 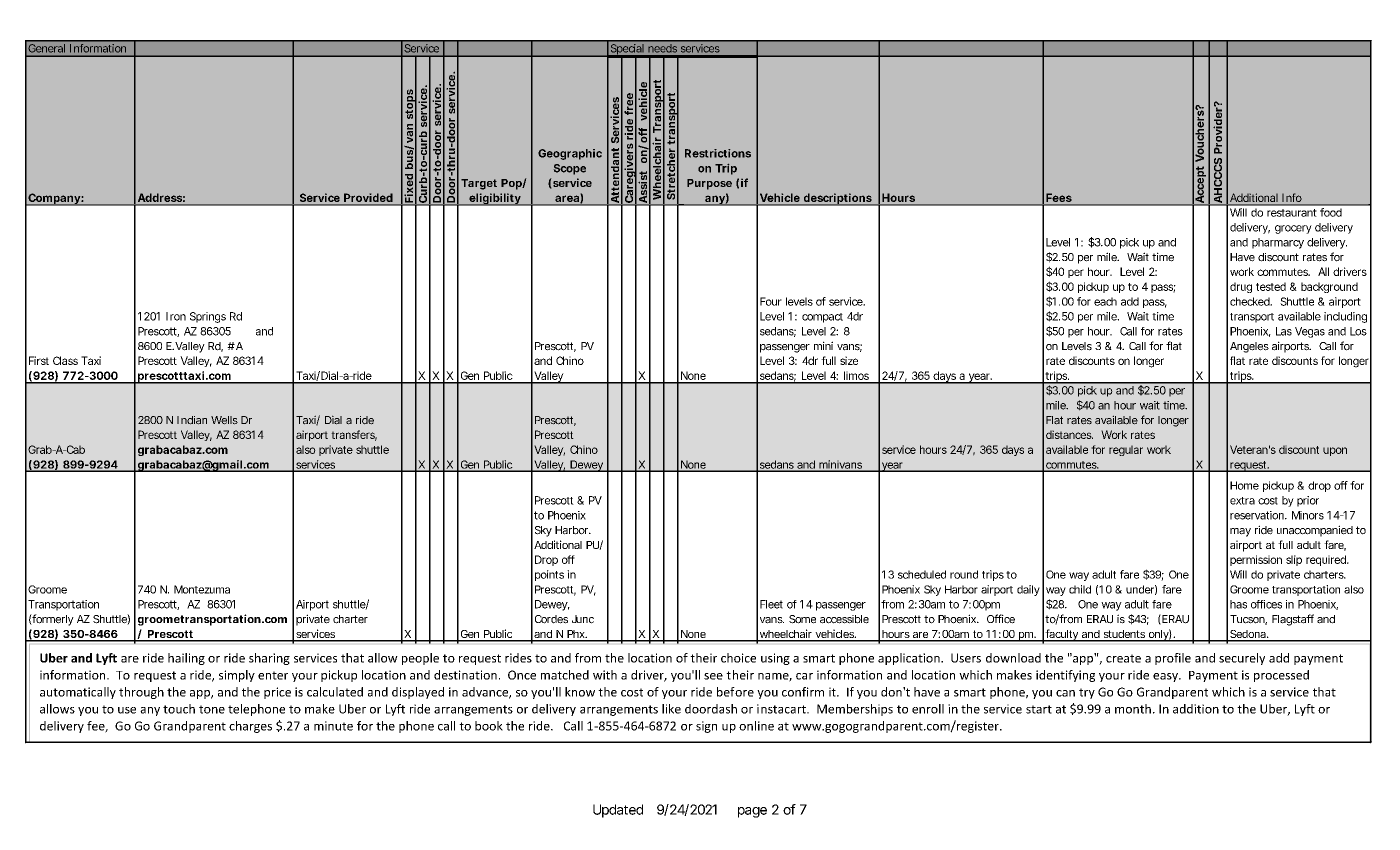 What do you see at coordinates (1059, 197) in the screenshot?
I see `Fees` at bounding box center [1059, 197].
